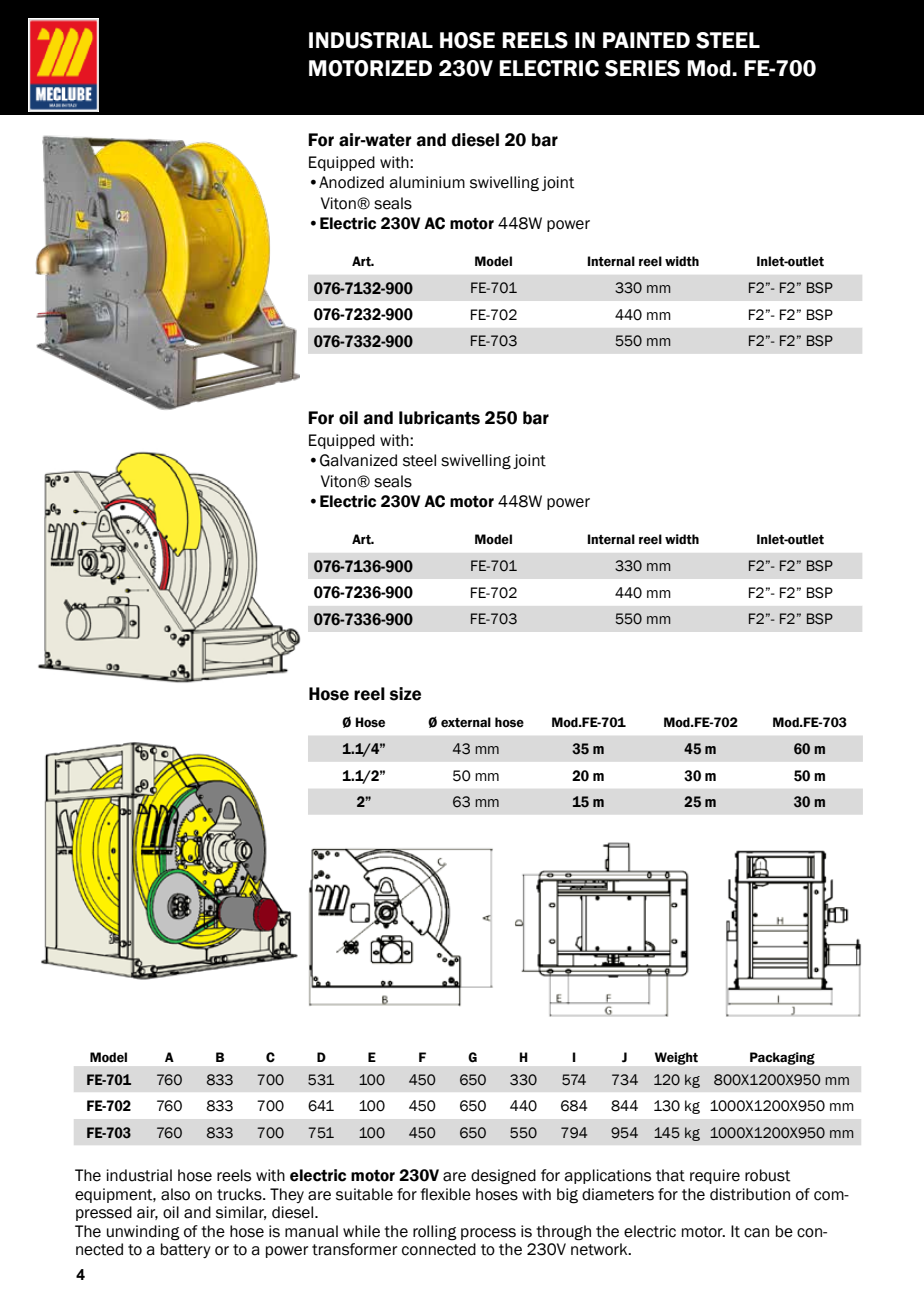 The image size is (924, 1308). What do you see at coordinates (503, 1177) in the document?
I see `designed` at bounding box center [503, 1177].
